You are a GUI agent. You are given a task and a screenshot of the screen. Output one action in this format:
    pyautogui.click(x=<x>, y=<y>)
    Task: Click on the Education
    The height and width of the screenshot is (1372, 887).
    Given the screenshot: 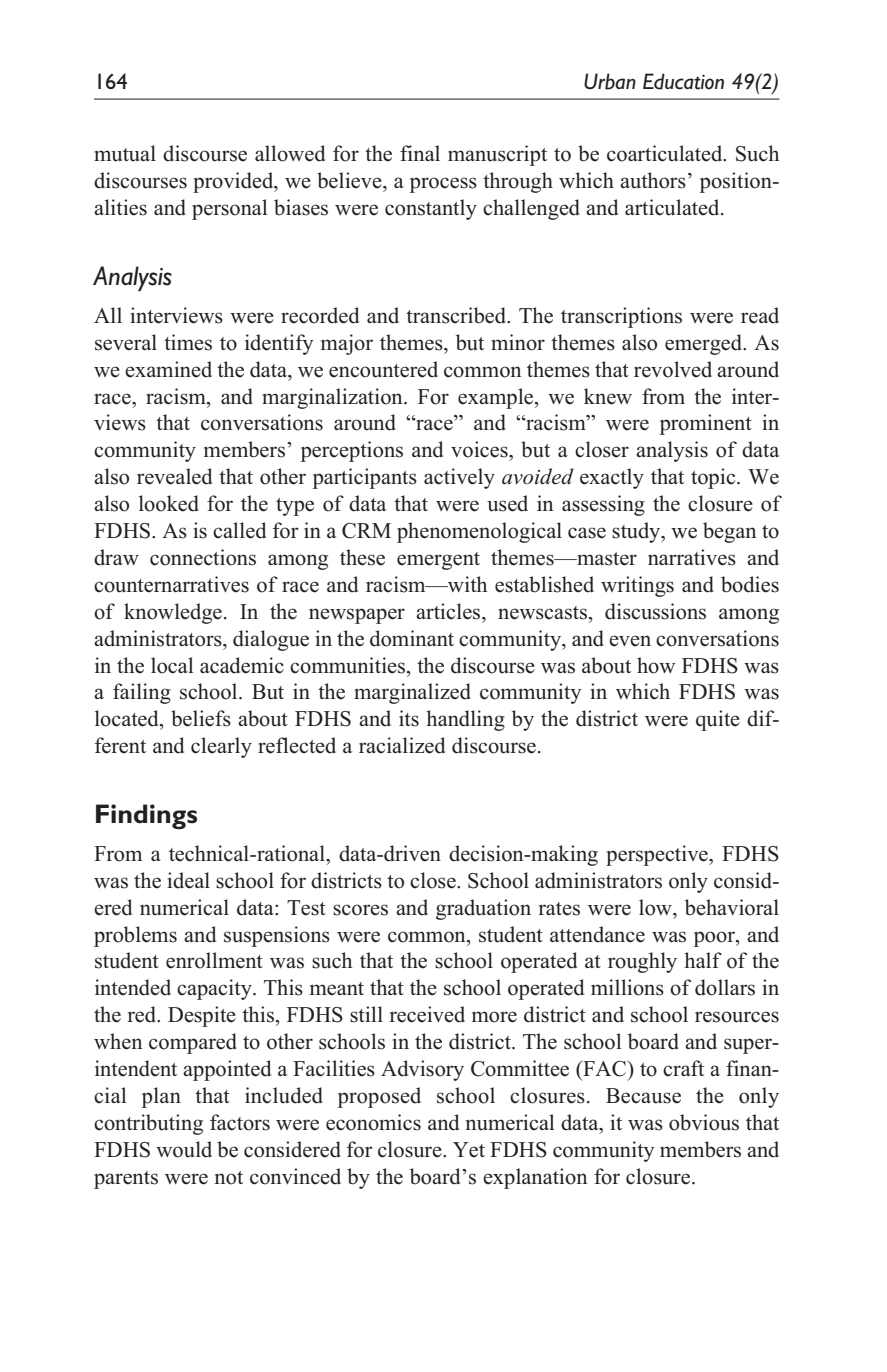 What is the action you would take?
    pyautogui.click(x=683, y=81)
